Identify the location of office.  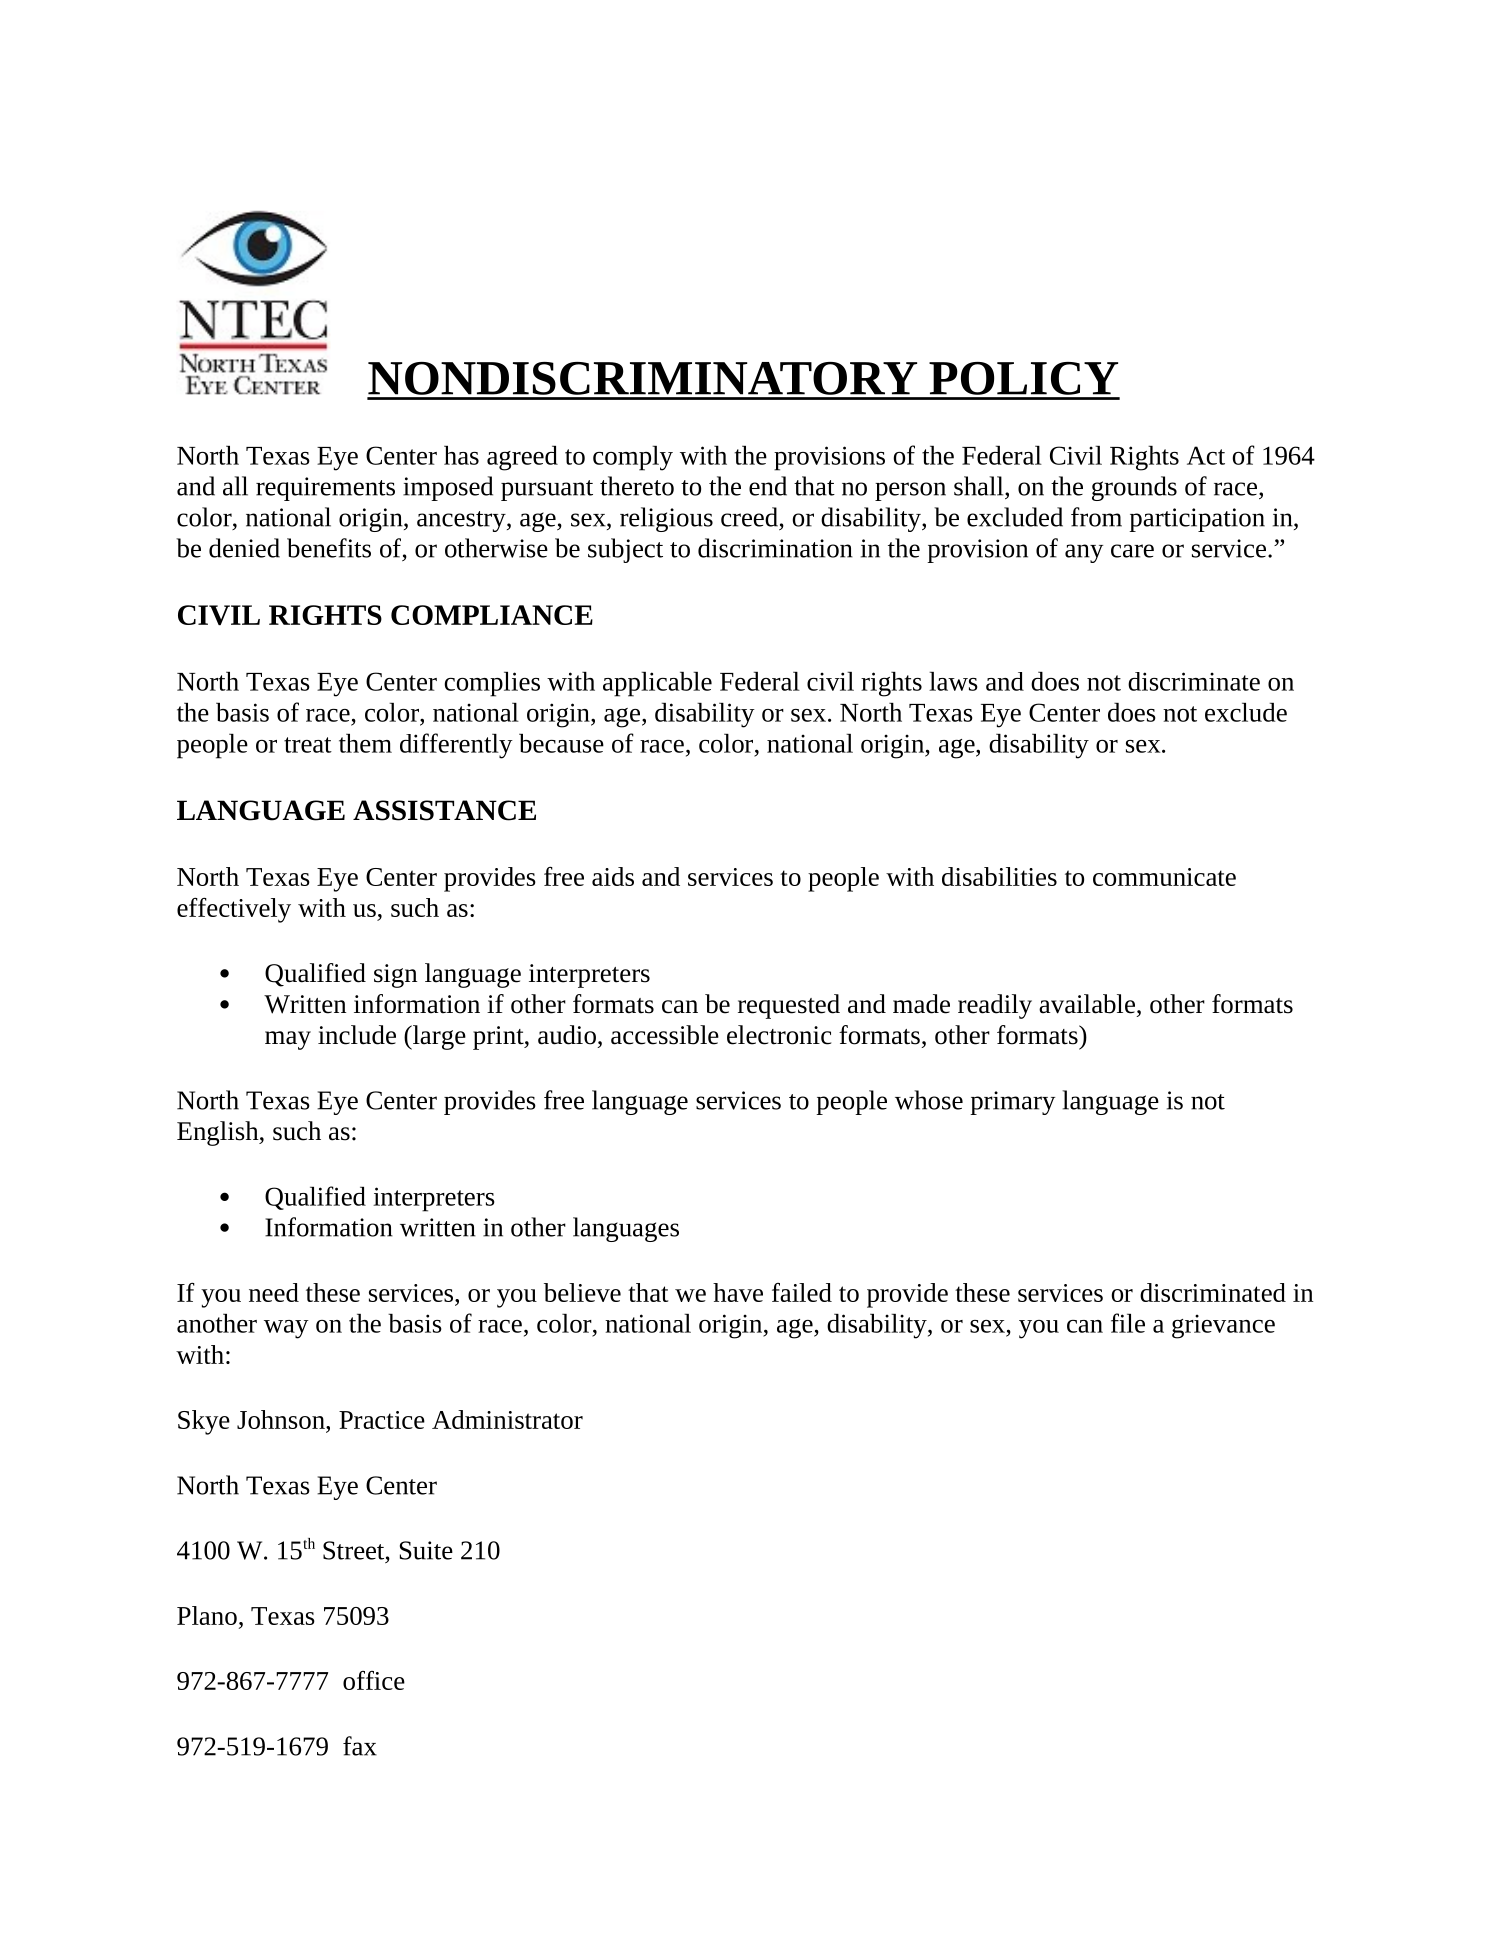
(374, 1680).
